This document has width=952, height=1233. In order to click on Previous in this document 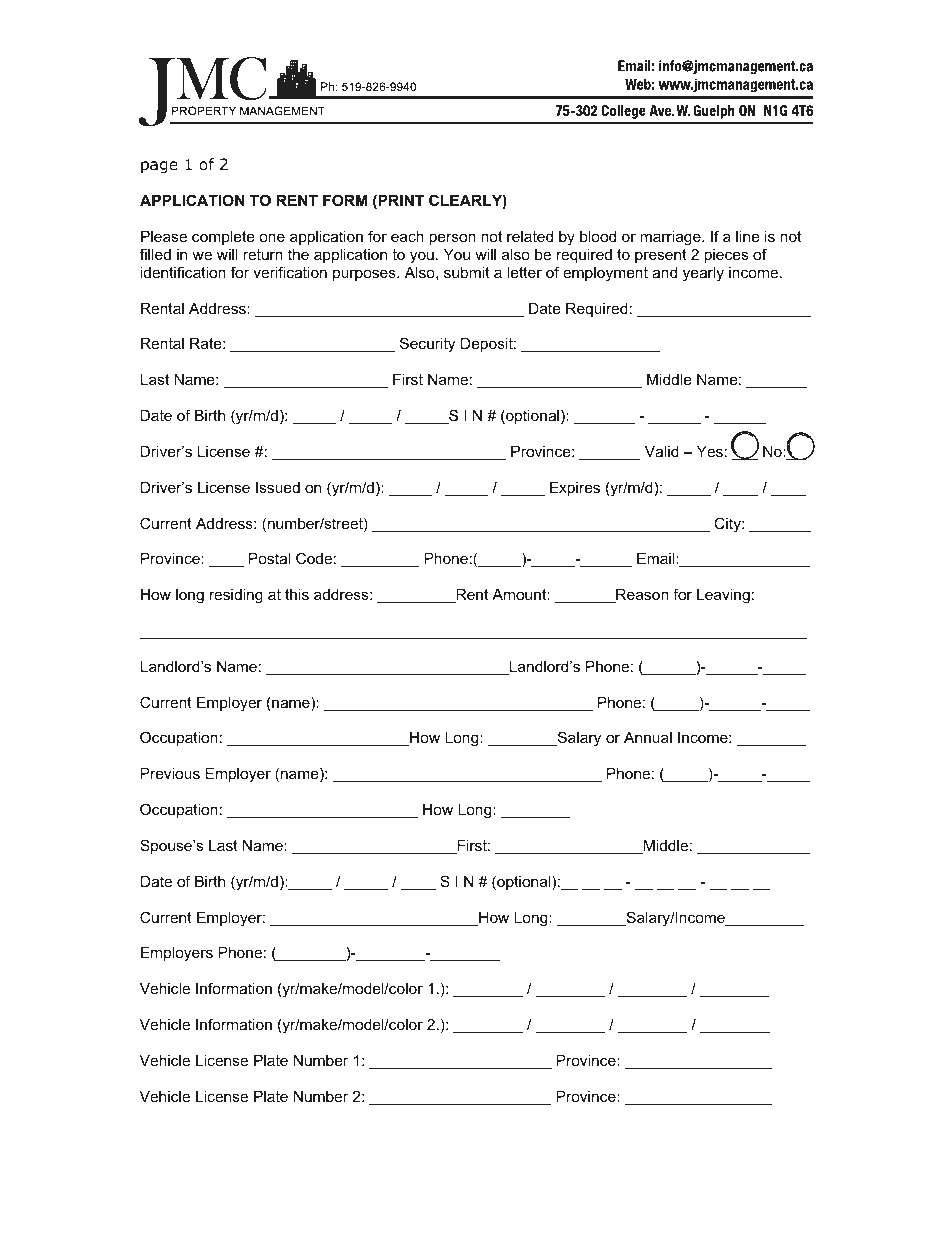, I will do `click(170, 773)`.
